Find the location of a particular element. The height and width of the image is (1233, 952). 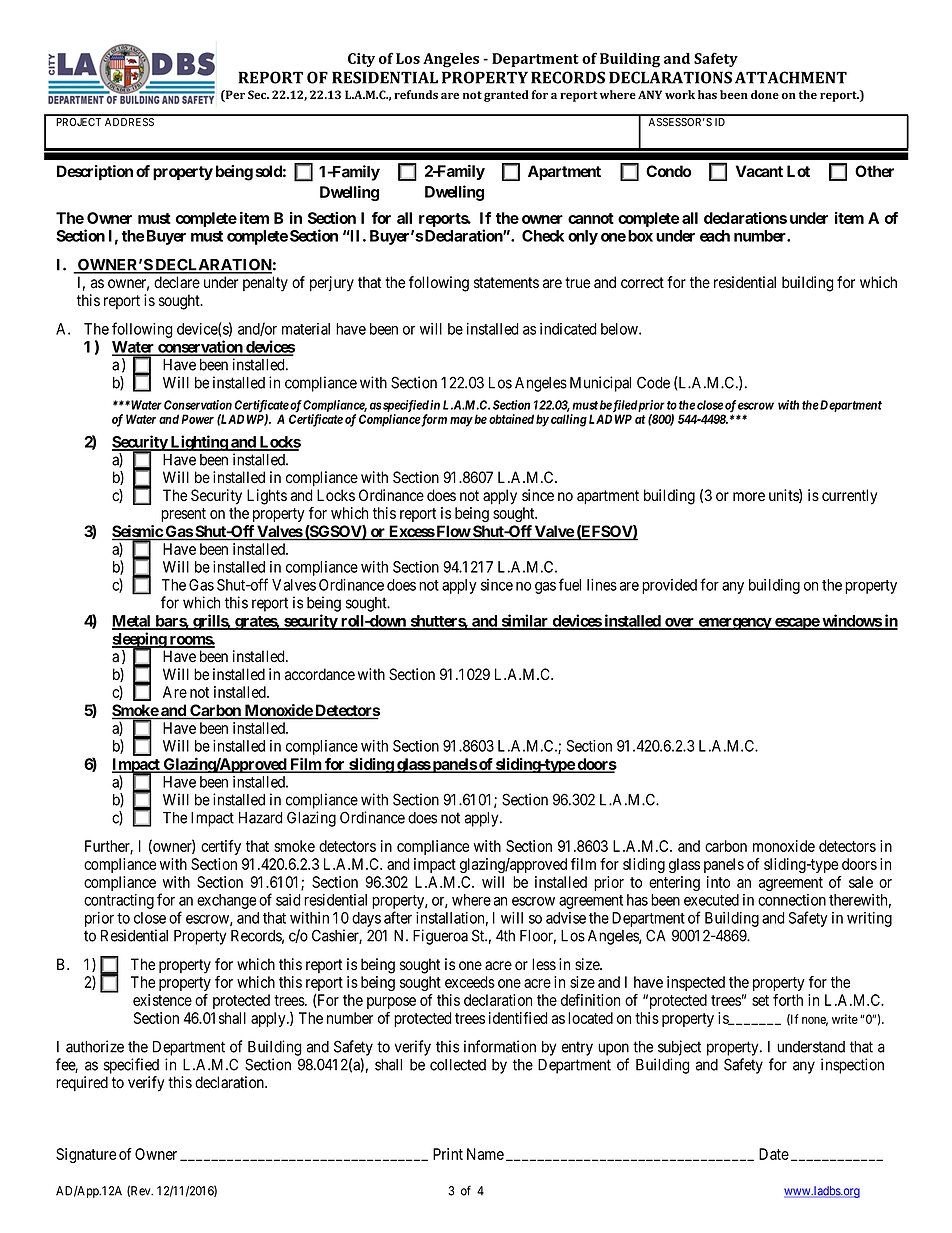

Hazard is located at coordinates (261, 818).
